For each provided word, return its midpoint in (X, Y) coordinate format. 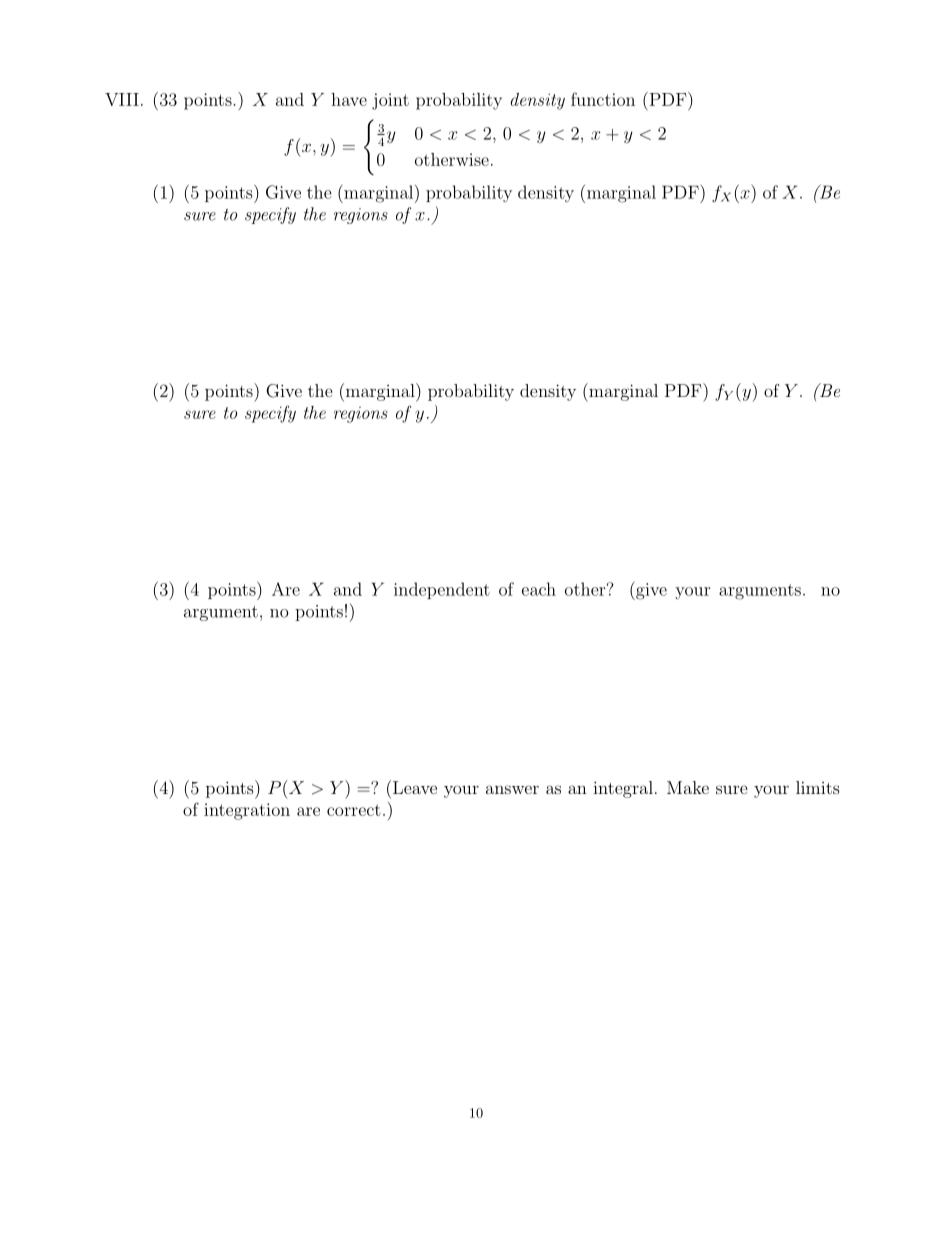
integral (623, 789)
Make (688, 787)
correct (354, 810)
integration (247, 811)
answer (512, 789)
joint (390, 101)
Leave (415, 787)
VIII (122, 99)
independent (442, 590)
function (603, 99)
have (349, 99)
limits (818, 787)
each (539, 589)
